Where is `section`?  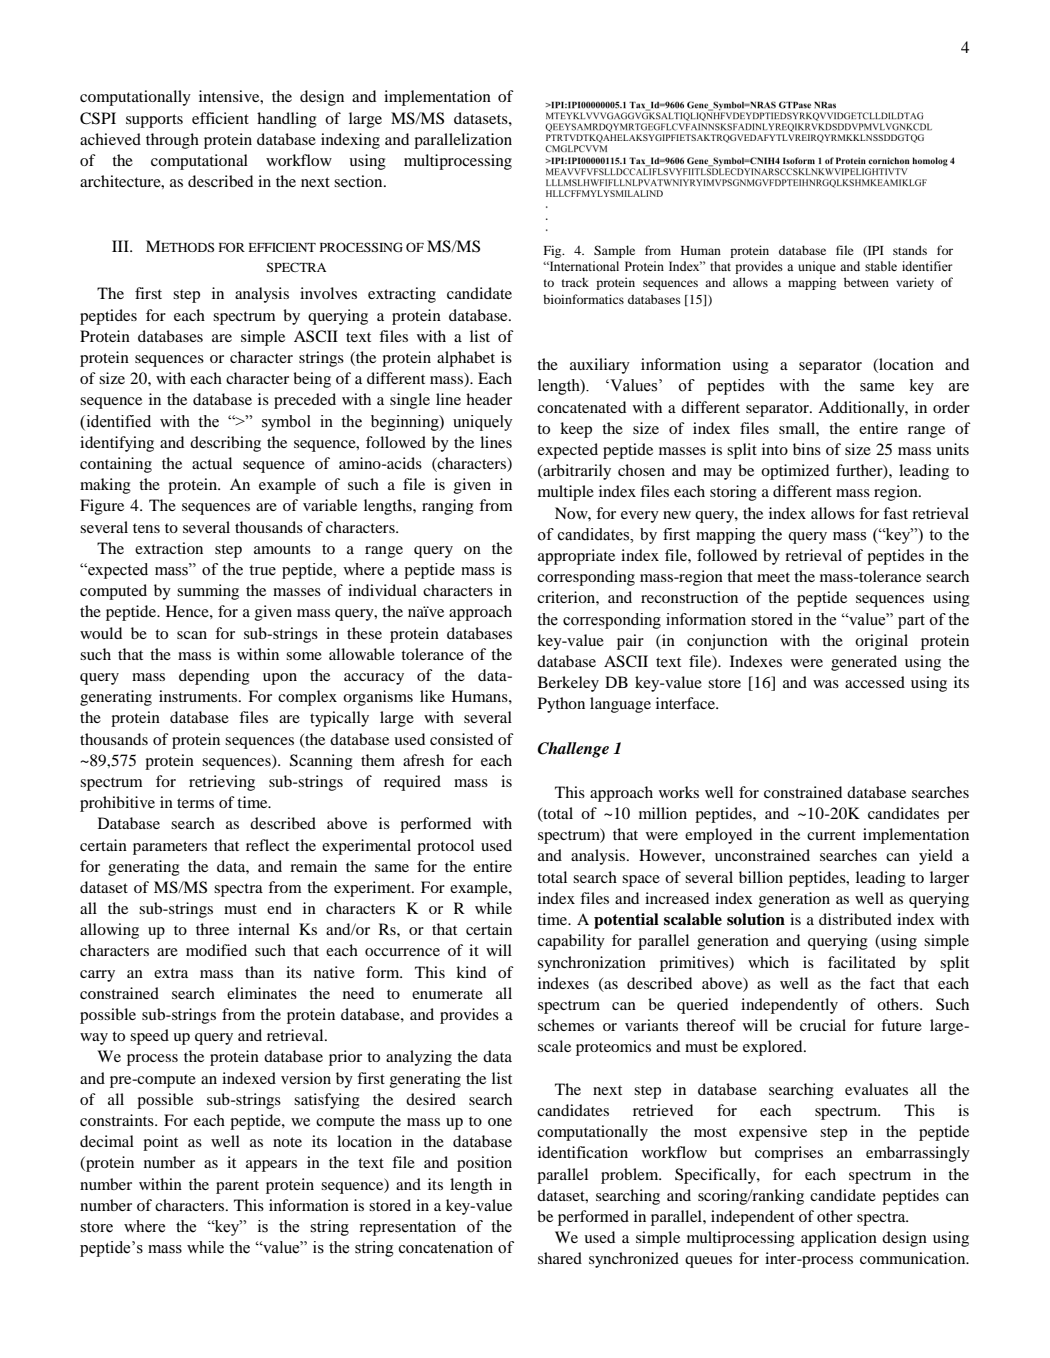 section is located at coordinates (359, 181).
